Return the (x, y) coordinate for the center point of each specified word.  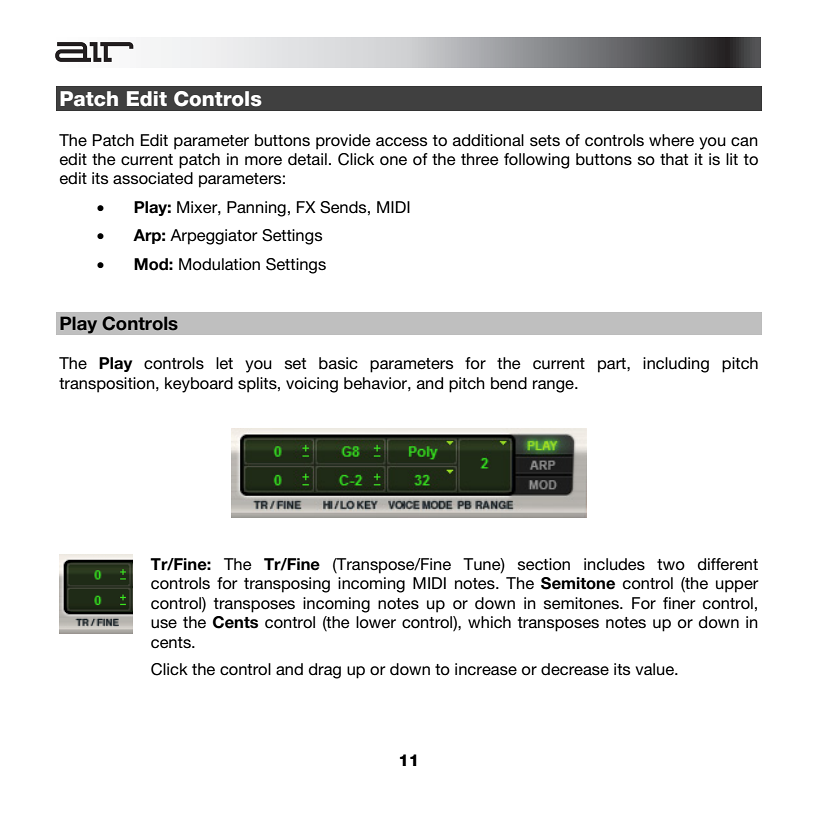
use (164, 624)
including (676, 365)
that (674, 159)
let (224, 363)
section (544, 564)
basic (338, 363)
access (401, 141)
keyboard (199, 385)
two (671, 564)
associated (153, 178)
